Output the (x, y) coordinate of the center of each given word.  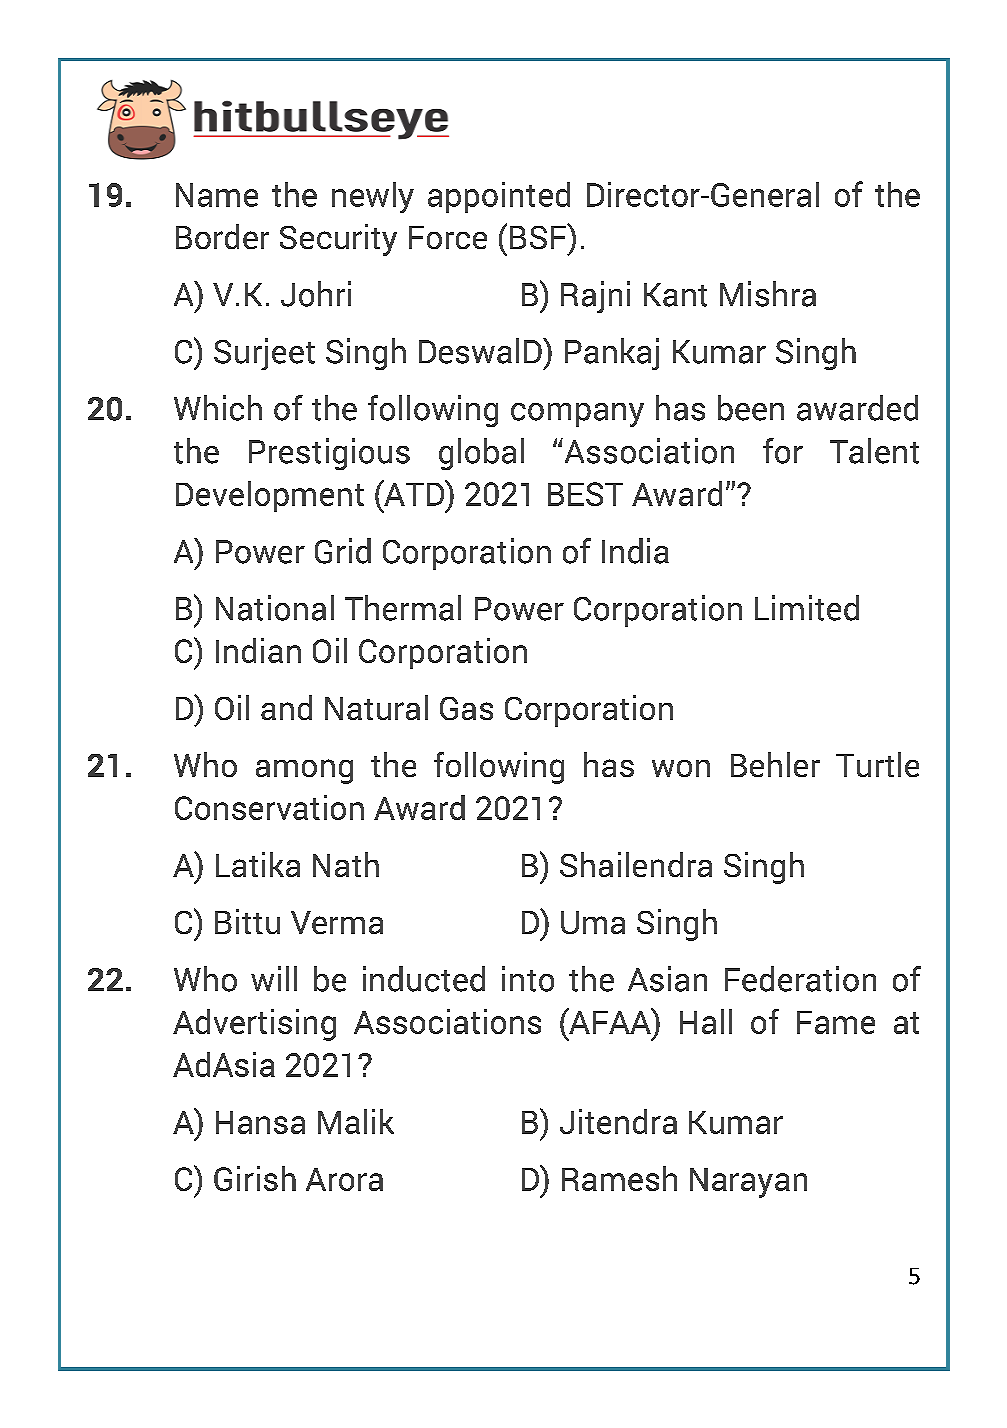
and (286, 707)
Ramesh (619, 1178)
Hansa (260, 1122)
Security (338, 240)
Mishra (768, 294)
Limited (807, 608)
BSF (539, 236)
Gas (466, 708)
